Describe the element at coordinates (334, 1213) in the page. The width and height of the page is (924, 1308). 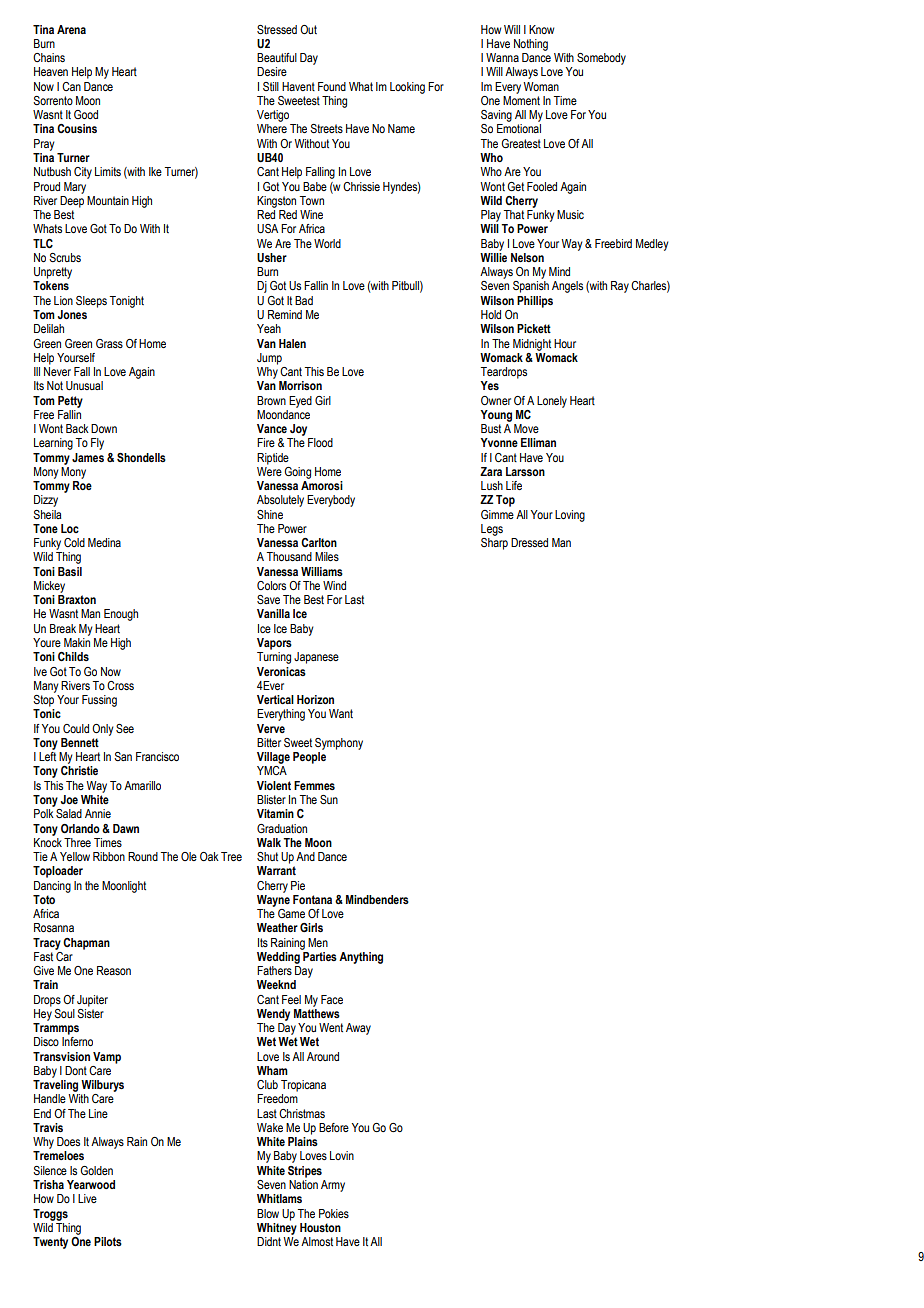
I see `Pokies` at that location.
